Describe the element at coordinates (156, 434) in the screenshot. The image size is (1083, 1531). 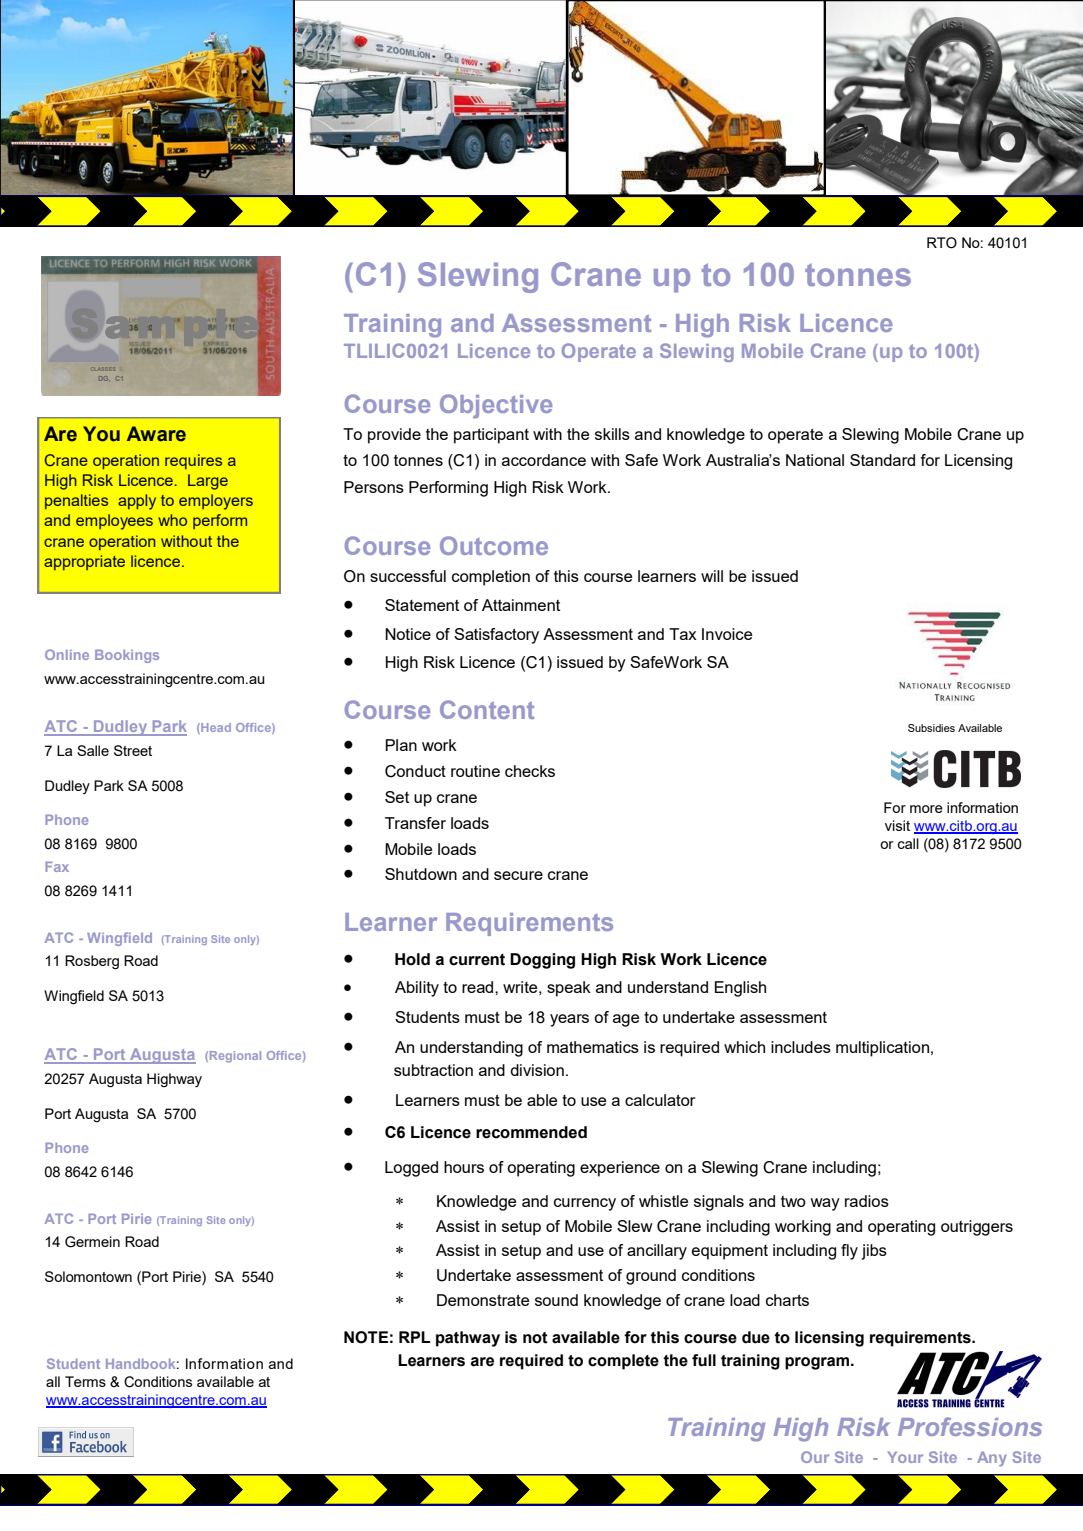
I see `Aware` at that location.
